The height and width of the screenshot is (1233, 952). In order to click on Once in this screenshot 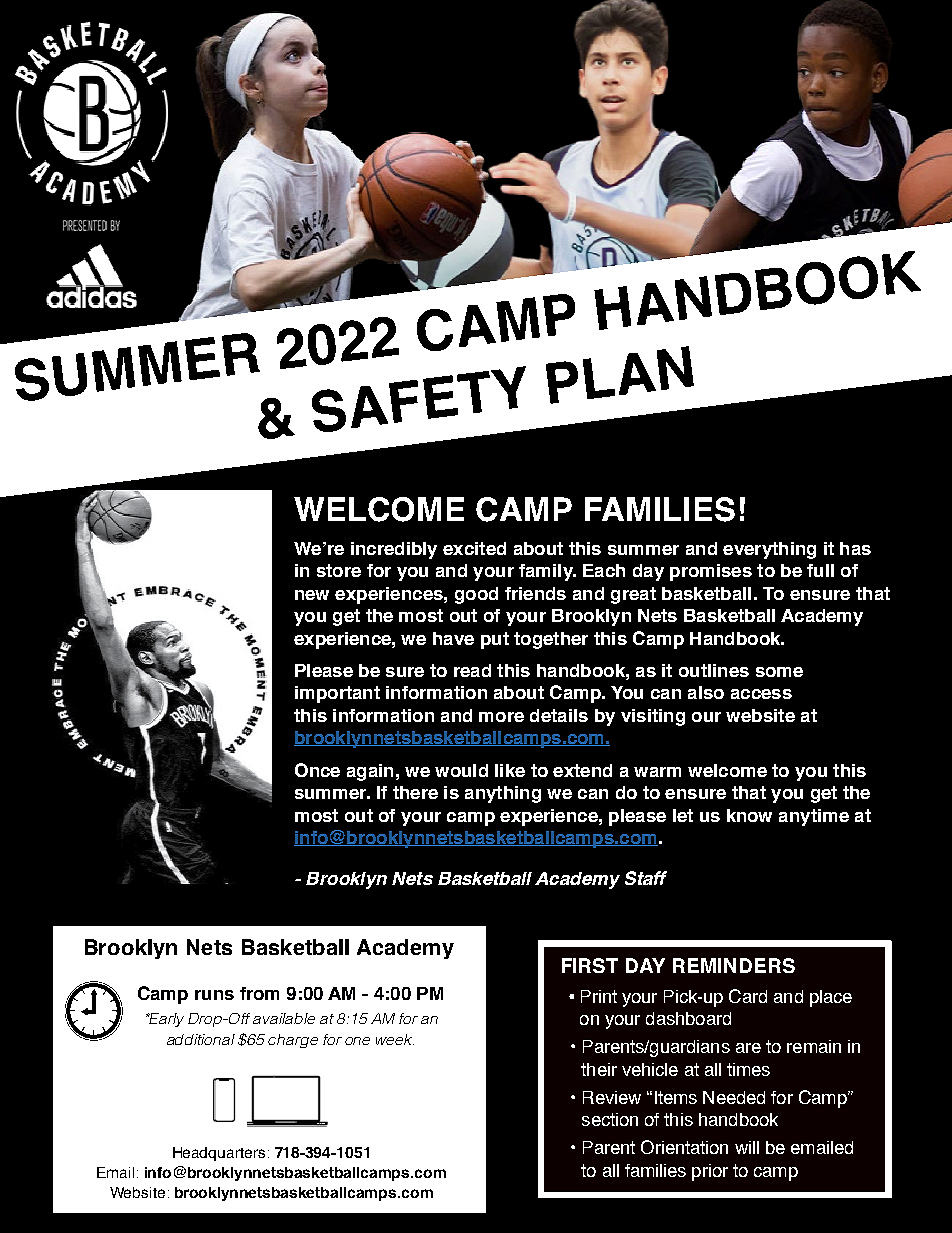, I will do `click(317, 770)`.
